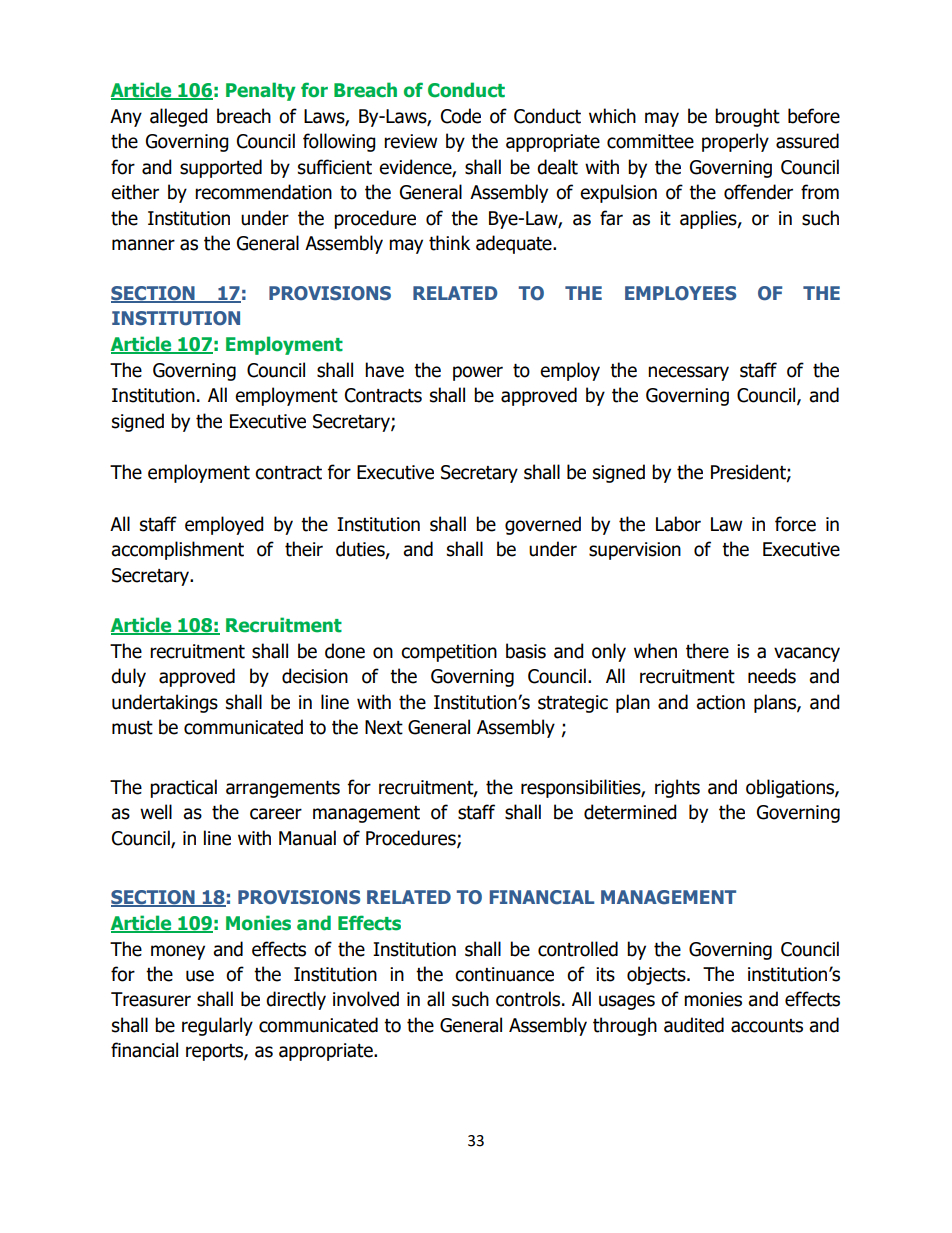 This screenshot has height=1233, width=952. What do you see at coordinates (747, 117) in the screenshot?
I see `brought` at bounding box center [747, 117].
